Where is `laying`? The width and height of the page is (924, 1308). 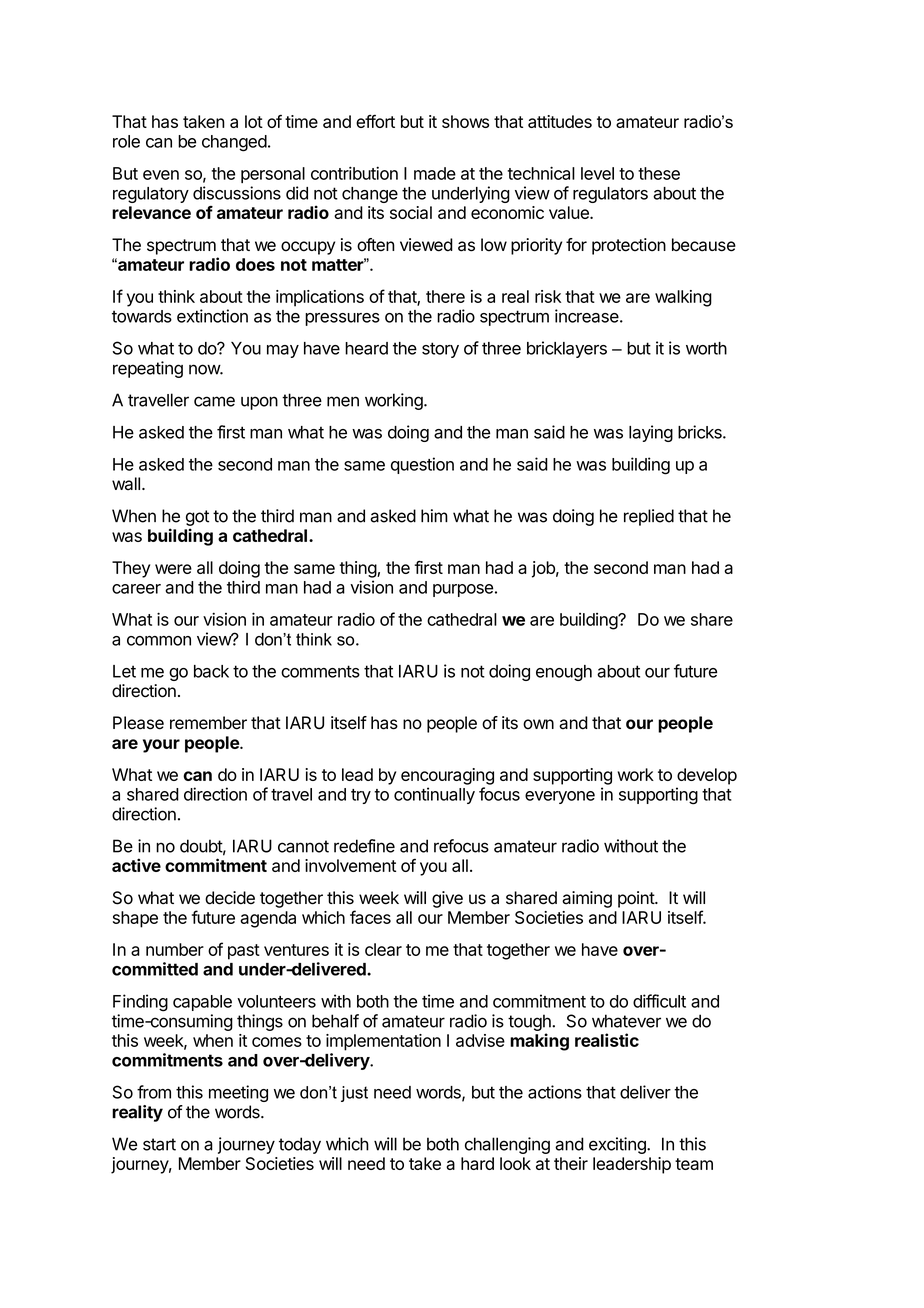
laying is located at coordinates (651, 433).
